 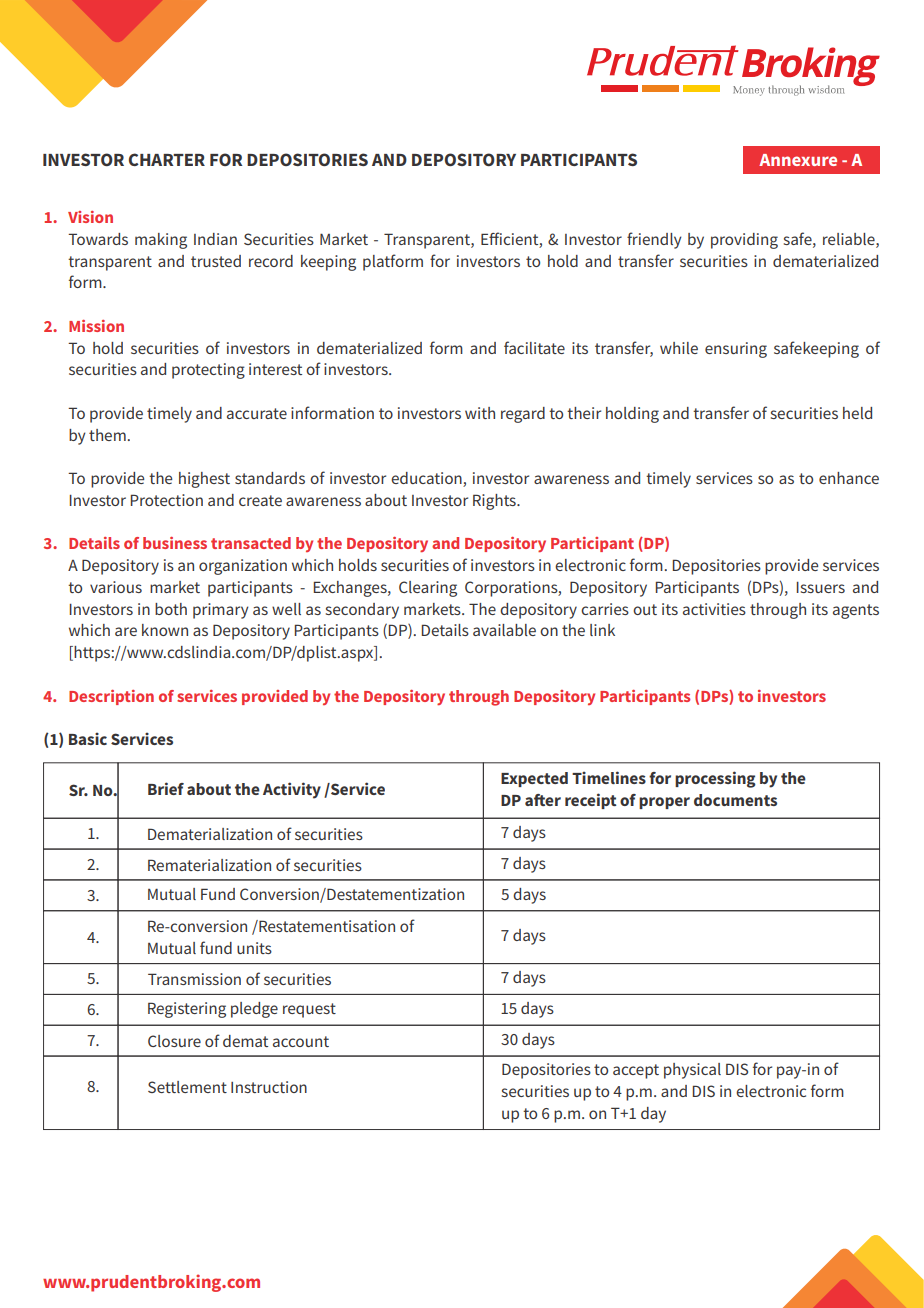 I want to click on Closure, so click(x=174, y=1041).
